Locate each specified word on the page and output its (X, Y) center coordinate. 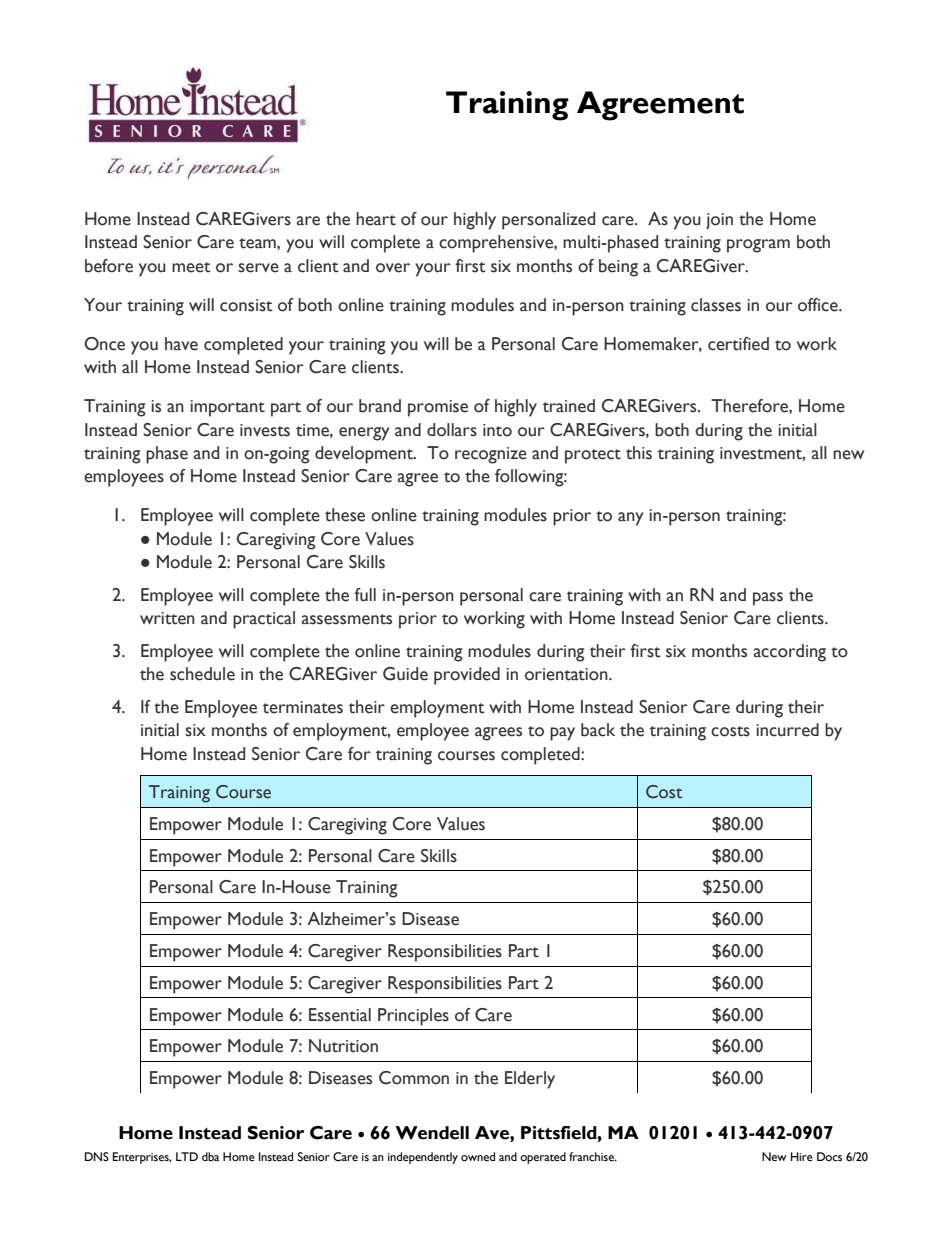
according (790, 653)
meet (191, 267)
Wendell (432, 1133)
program (758, 246)
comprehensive (497, 244)
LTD (187, 1156)
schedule (202, 674)
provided (467, 676)
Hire (802, 1156)
